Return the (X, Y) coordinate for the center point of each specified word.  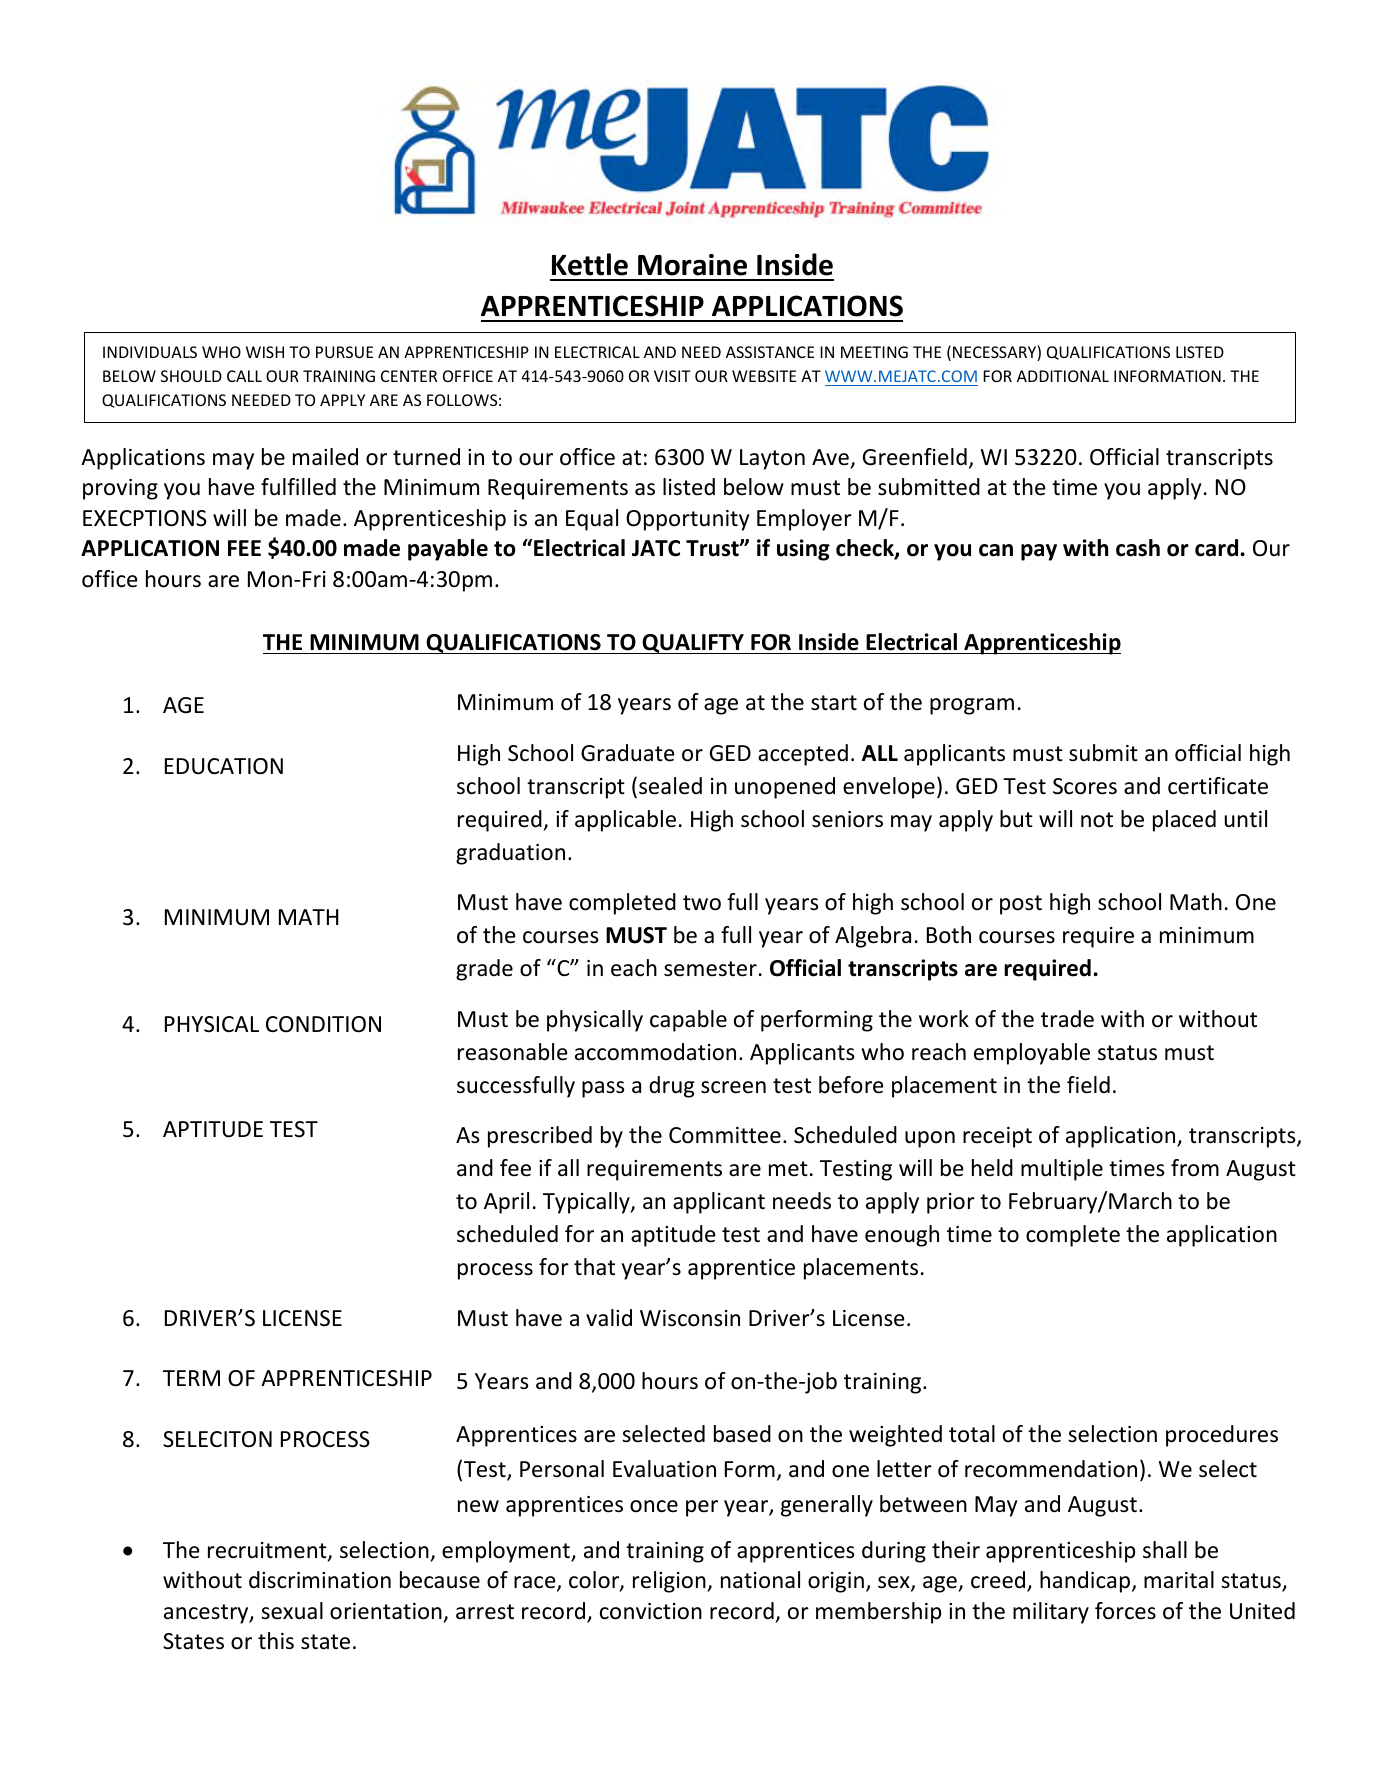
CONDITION (323, 1024)
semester (710, 969)
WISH (265, 352)
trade (1067, 1019)
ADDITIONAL (1063, 376)
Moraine (692, 265)
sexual (292, 1611)
